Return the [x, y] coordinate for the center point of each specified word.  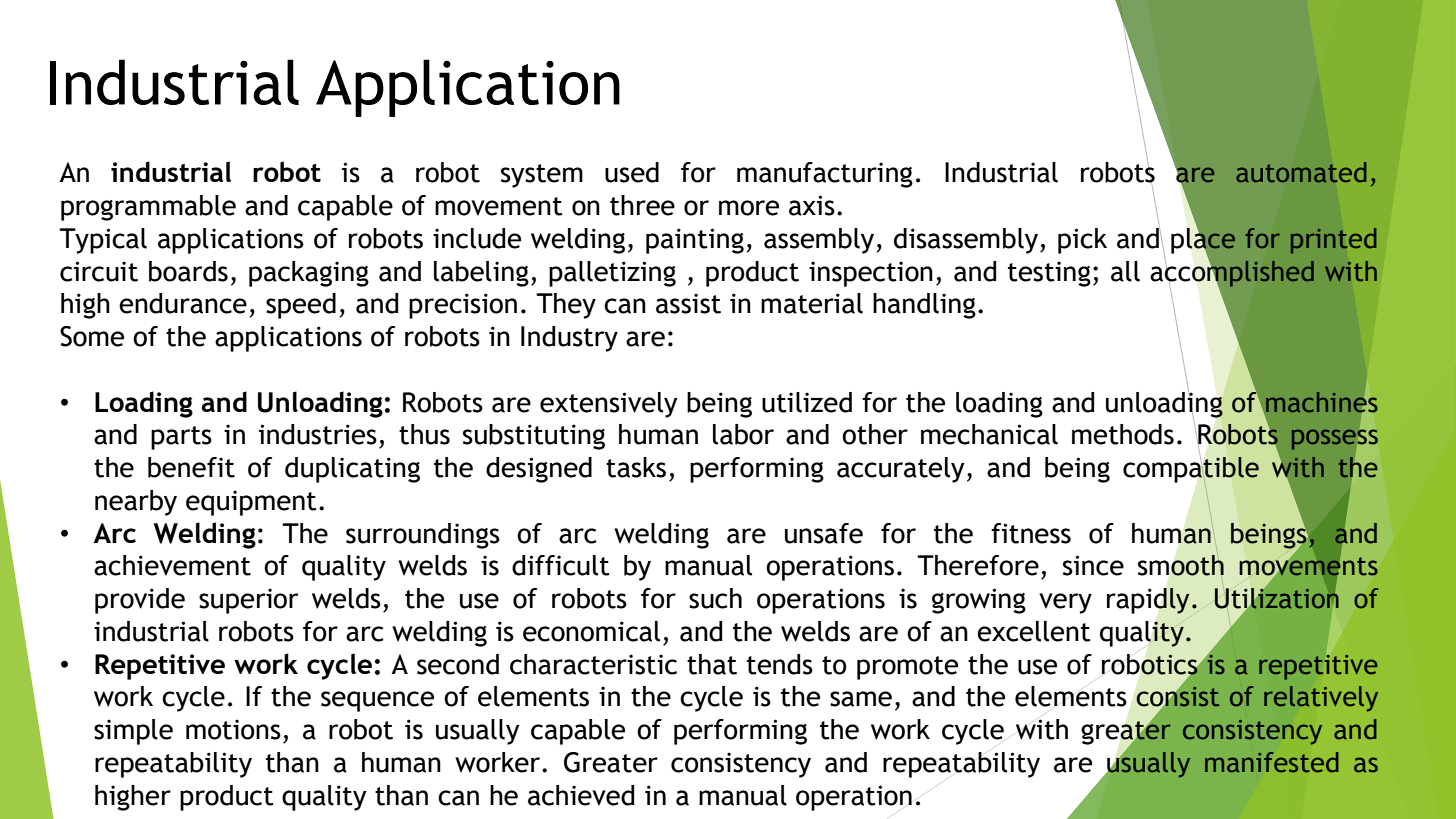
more [749, 208]
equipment [251, 503]
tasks [636, 467]
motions [233, 729]
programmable [148, 208]
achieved [581, 795]
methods [1123, 434]
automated [1301, 172]
